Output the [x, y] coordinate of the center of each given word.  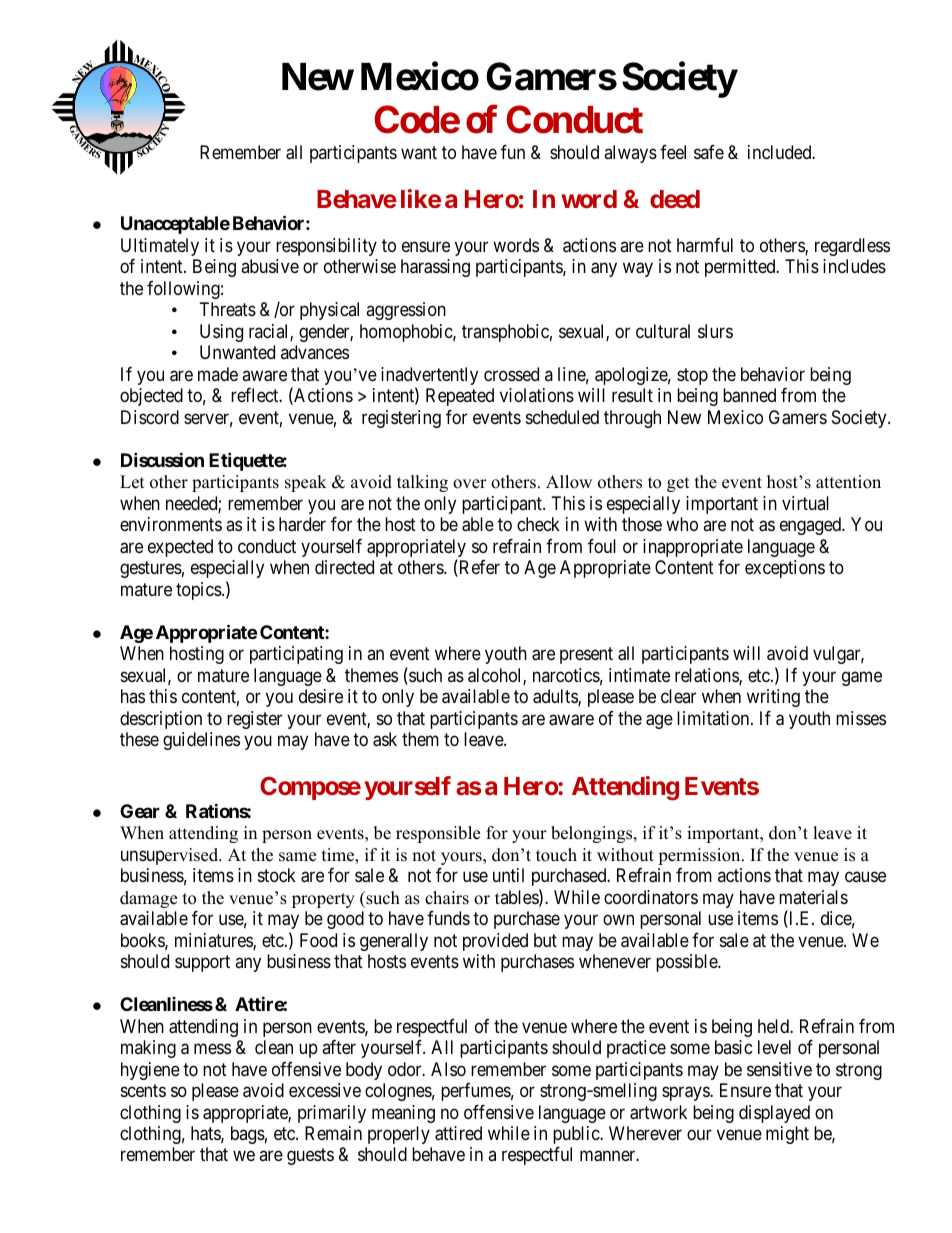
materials [813, 897]
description [161, 720]
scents [143, 1090]
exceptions [785, 569]
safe [709, 152]
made [218, 374]
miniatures [214, 941]
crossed [511, 374]
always [630, 154]
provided [495, 942]
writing [773, 698]
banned [749, 395]
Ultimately [160, 247]
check [538, 524]
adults [556, 697]
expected [180, 548]
